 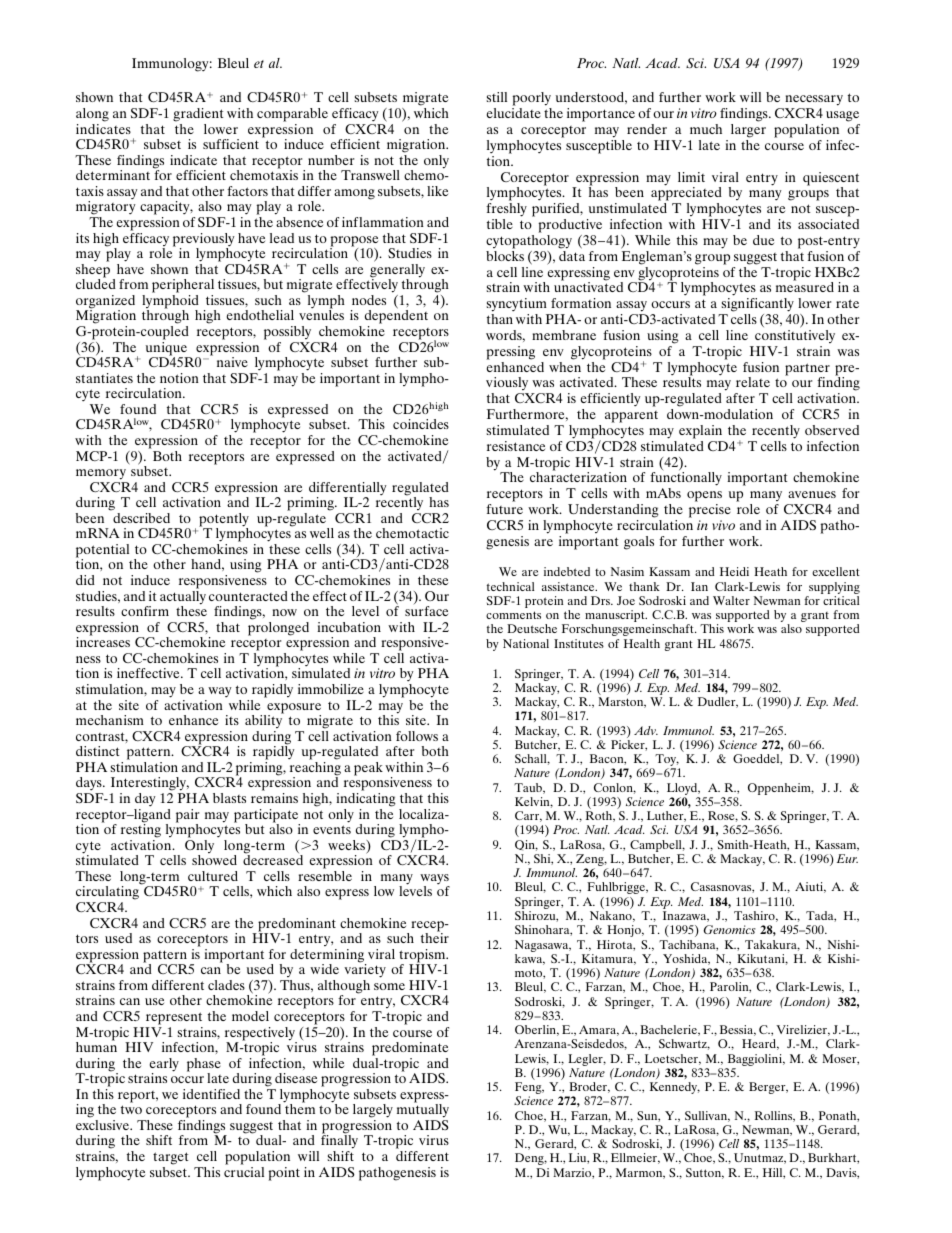 What do you see at coordinates (666, 816) in the document?
I see `Luther` at bounding box center [666, 816].
